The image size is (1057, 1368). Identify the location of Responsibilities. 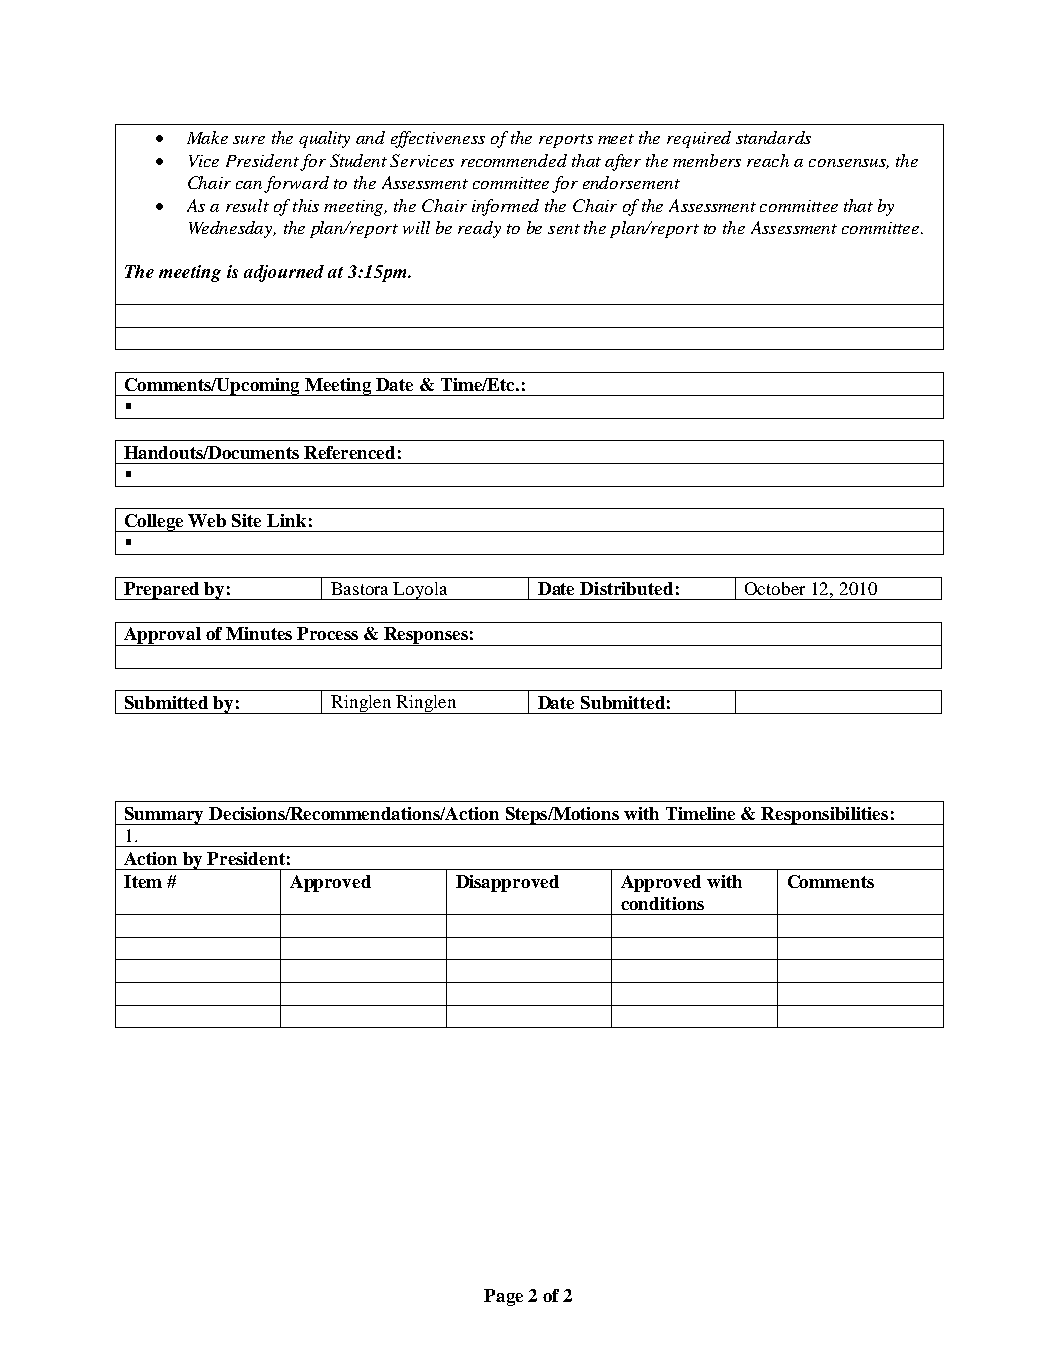
(825, 816).
